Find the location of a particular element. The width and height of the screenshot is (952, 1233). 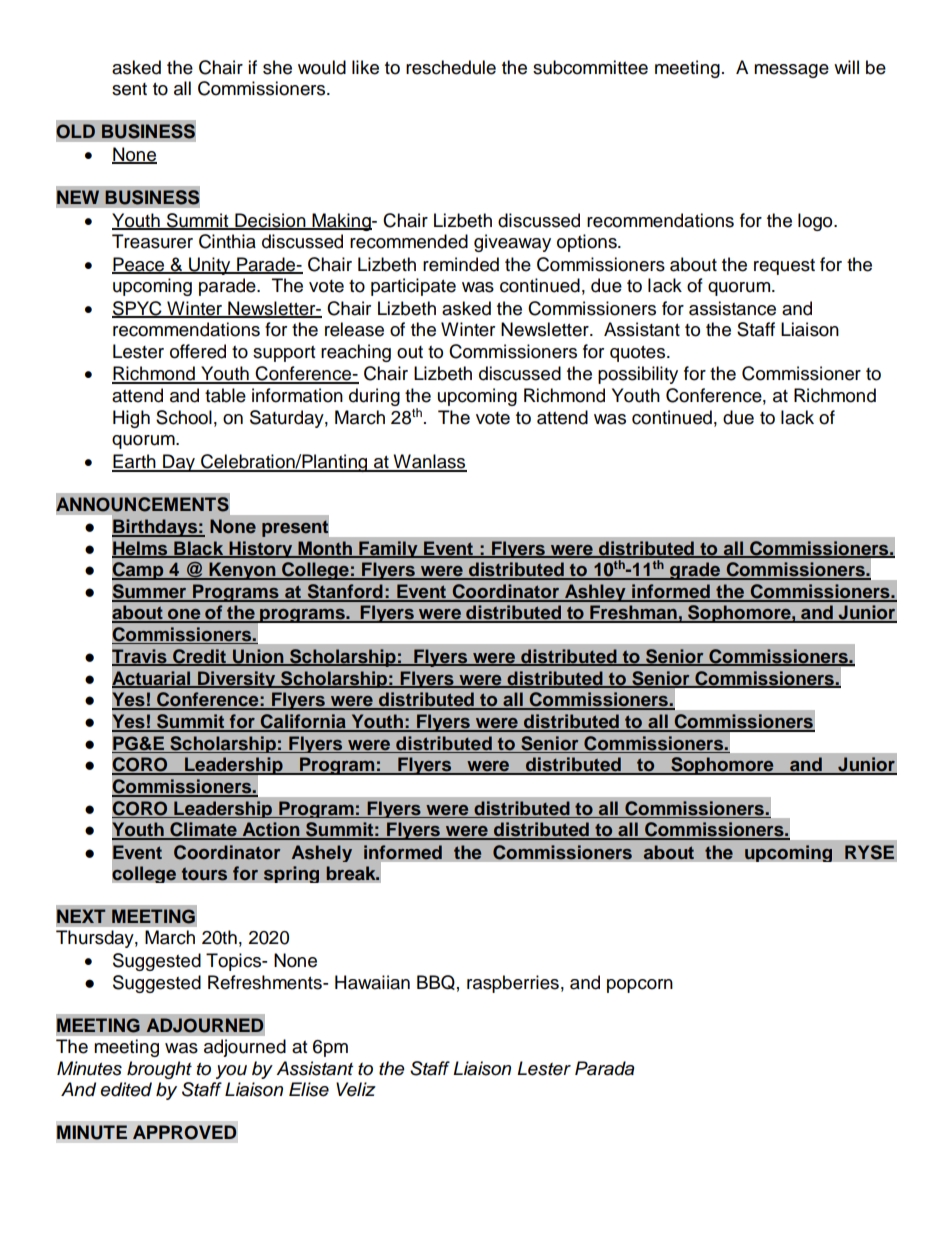

Ashley is located at coordinates (595, 593).
